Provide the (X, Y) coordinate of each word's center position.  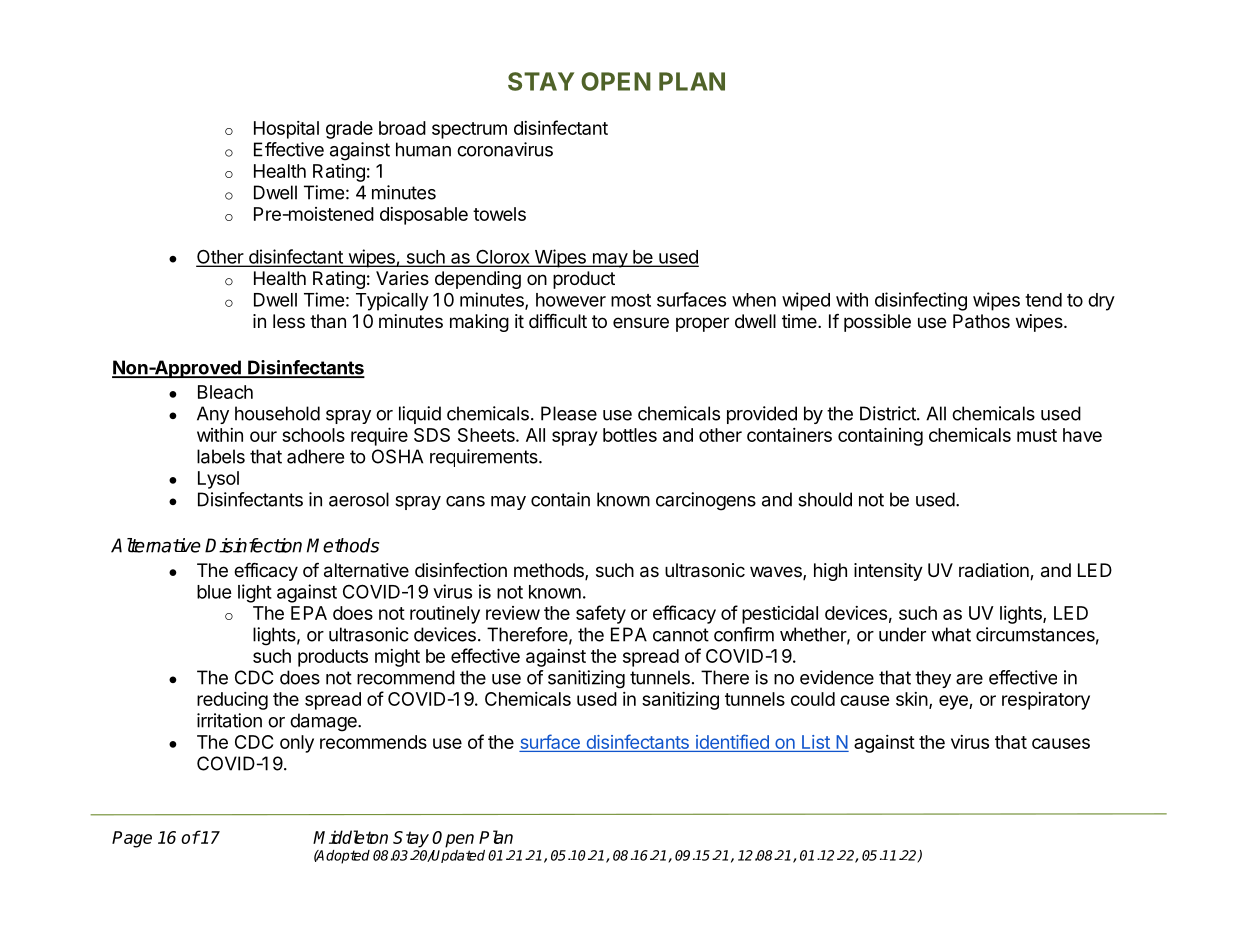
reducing (232, 701)
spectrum (469, 130)
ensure (641, 322)
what (951, 634)
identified (732, 741)
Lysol (218, 480)
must (1037, 435)
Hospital (286, 130)
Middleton (350, 837)
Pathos (981, 321)
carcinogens (706, 501)
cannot (681, 635)
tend (1043, 300)
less (289, 321)
